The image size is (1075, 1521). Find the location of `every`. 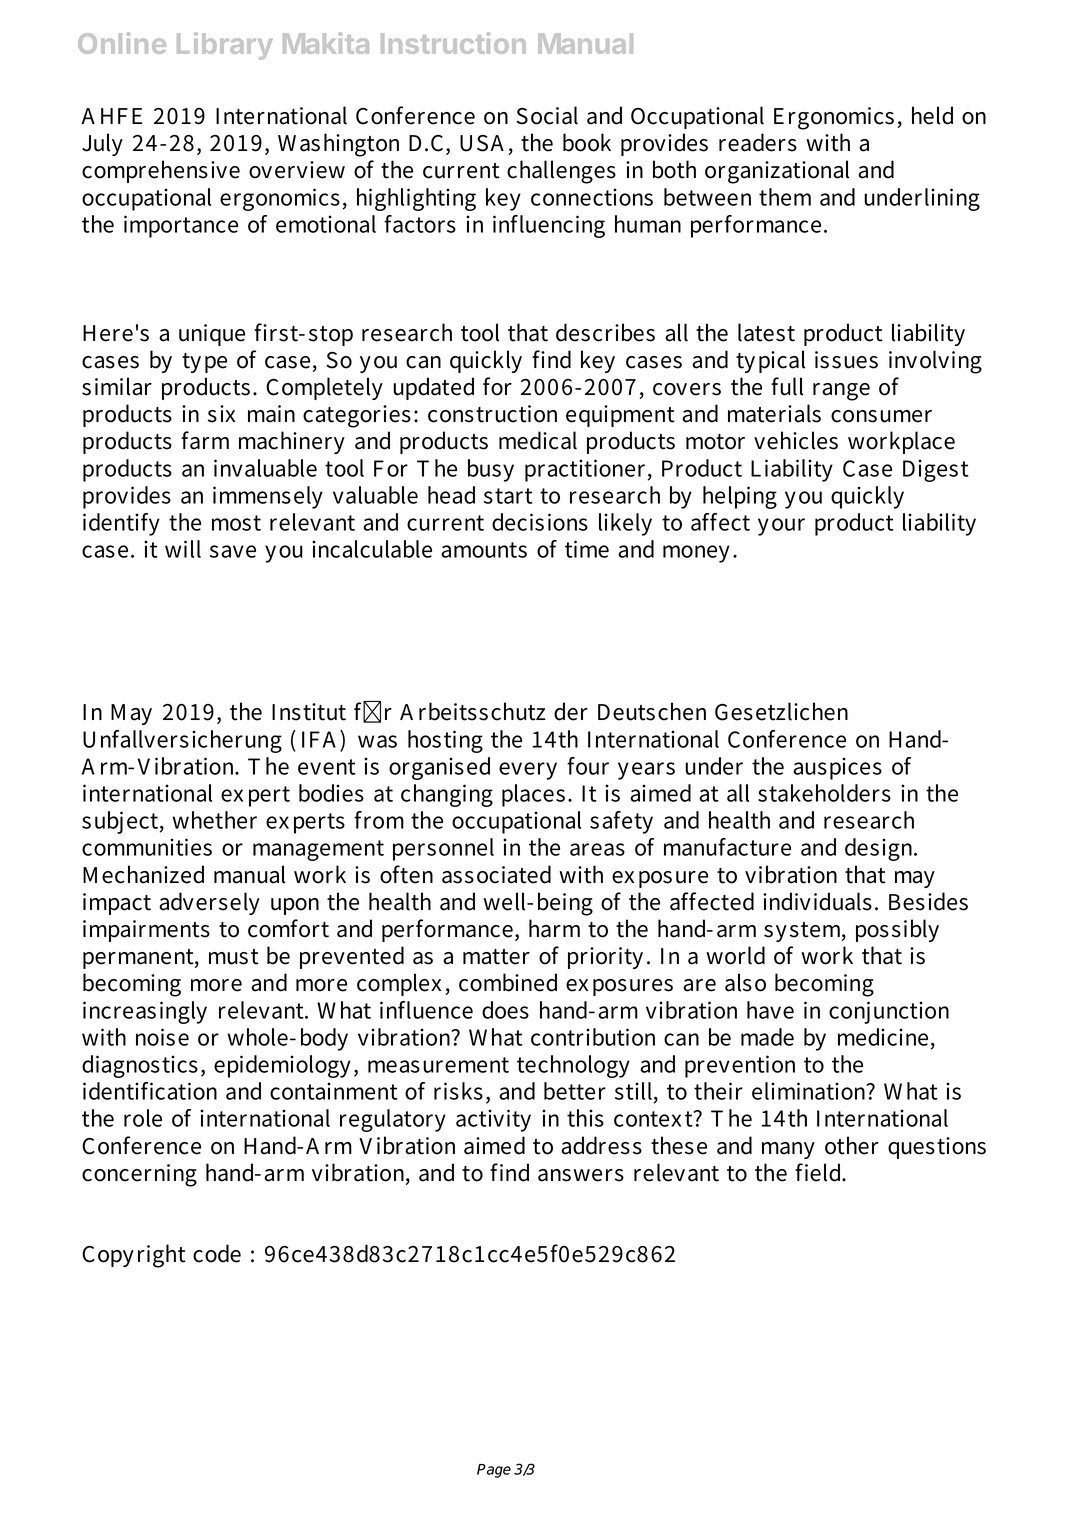

every is located at coordinates (528, 771).
